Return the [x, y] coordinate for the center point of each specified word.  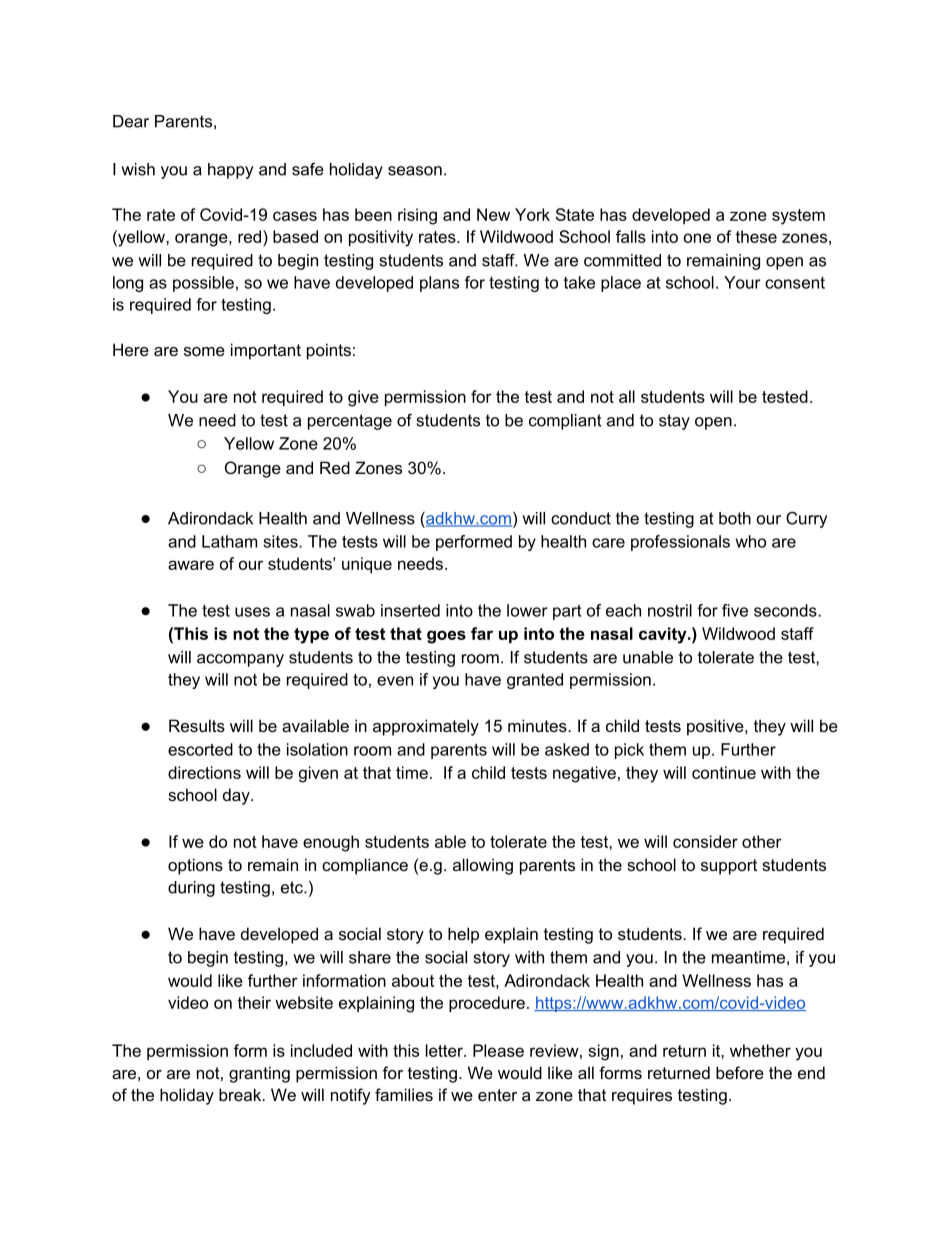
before [740, 1072]
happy [230, 171]
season [415, 171]
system [798, 217]
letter [445, 1050]
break [241, 1094]
